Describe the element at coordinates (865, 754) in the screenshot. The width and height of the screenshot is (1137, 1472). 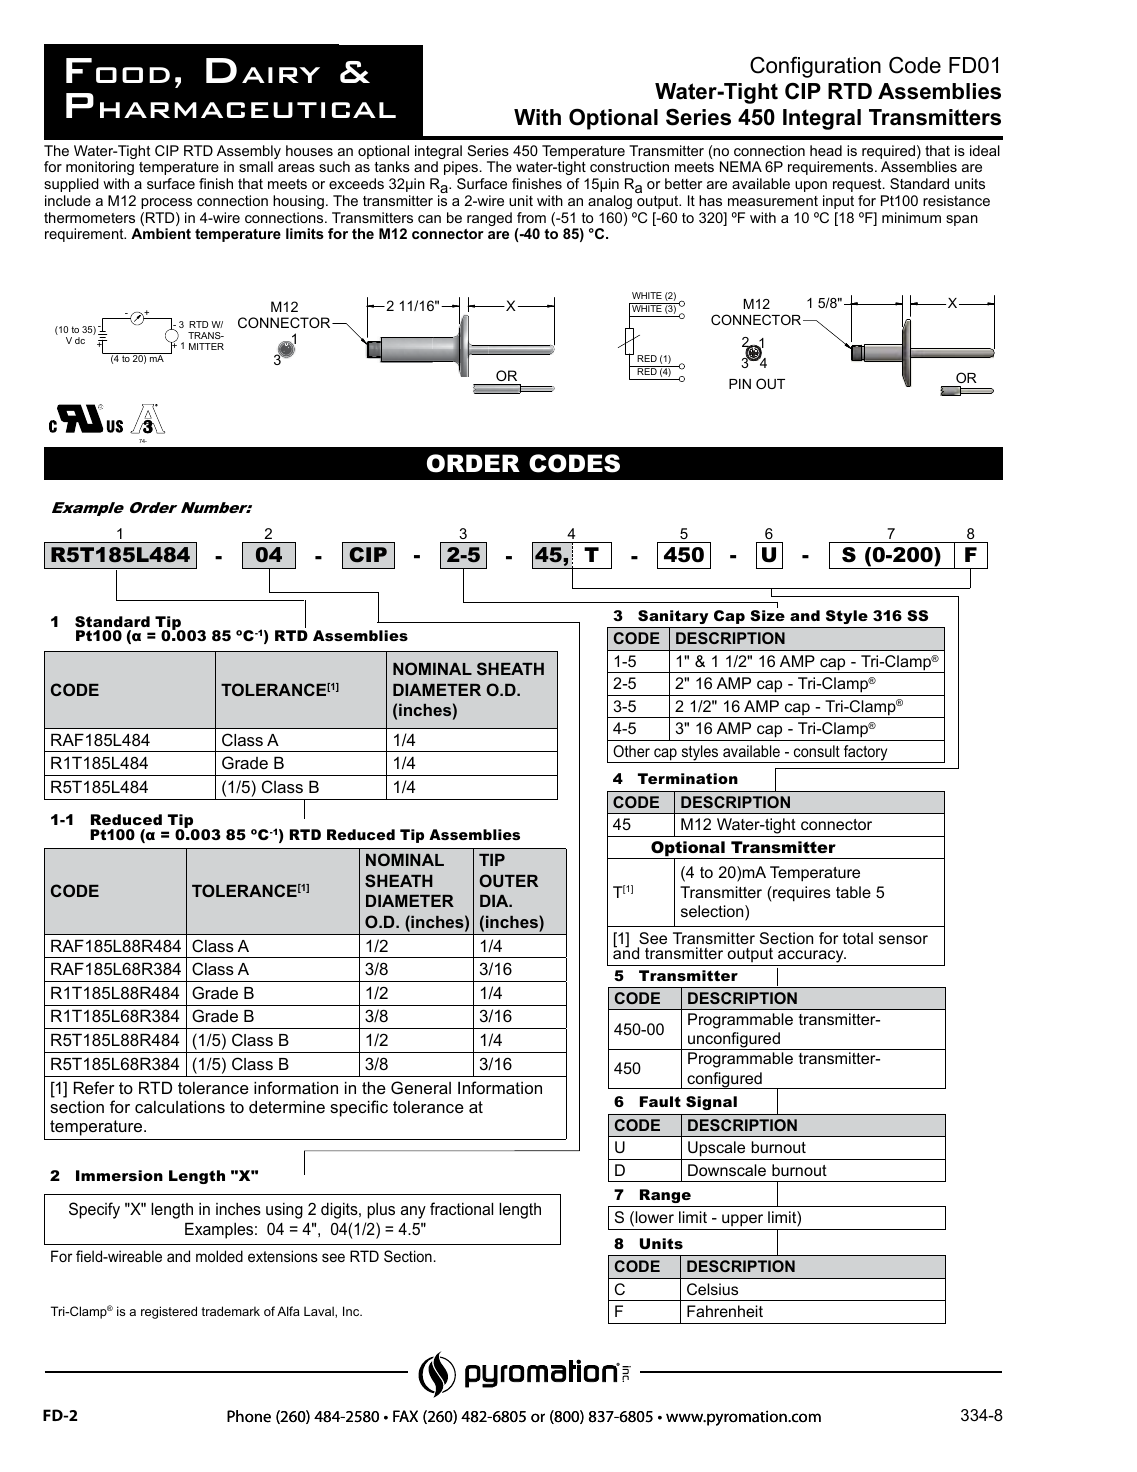
I see `factory` at that location.
